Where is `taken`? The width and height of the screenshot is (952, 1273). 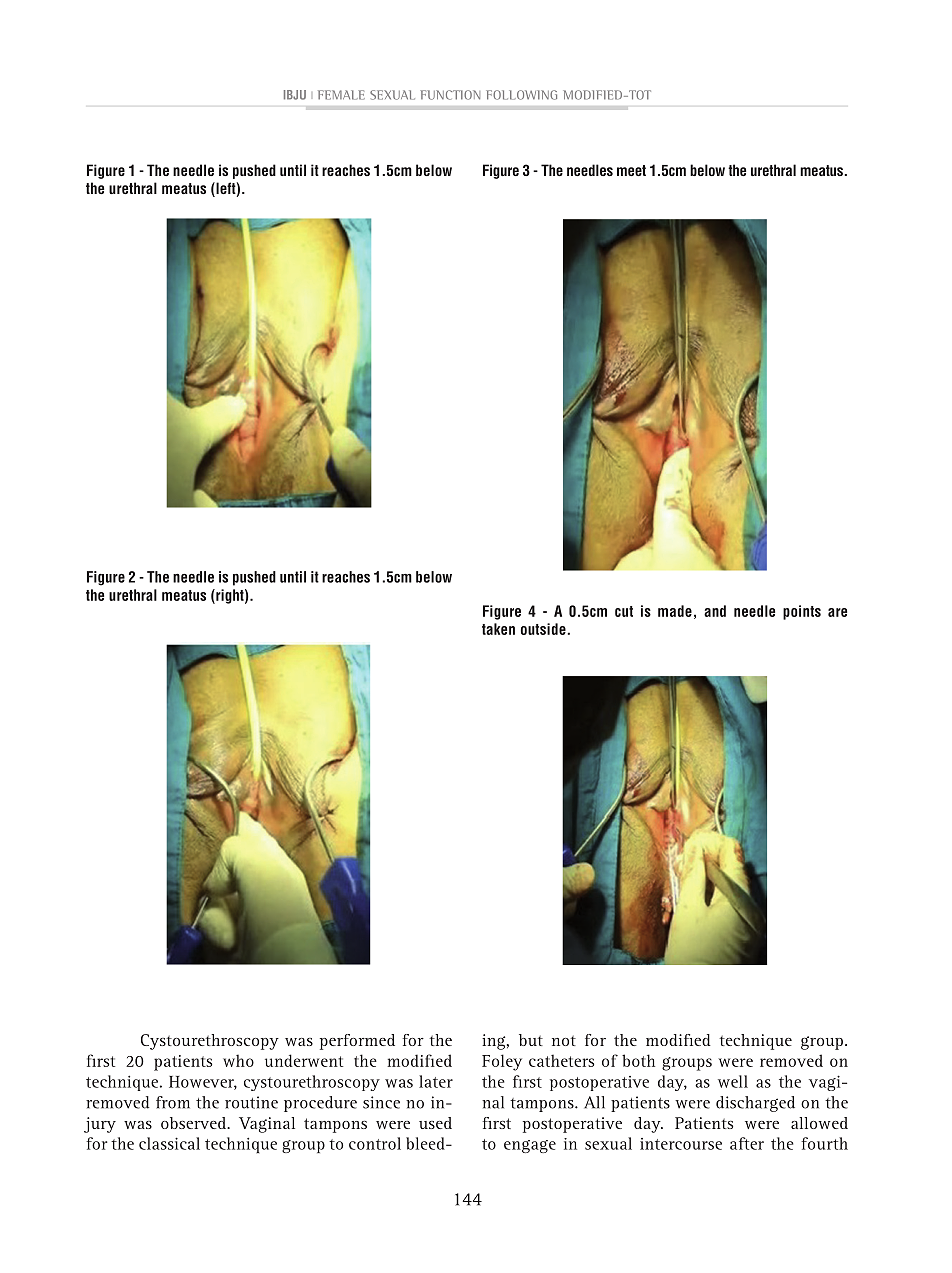 taken is located at coordinates (498, 629).
